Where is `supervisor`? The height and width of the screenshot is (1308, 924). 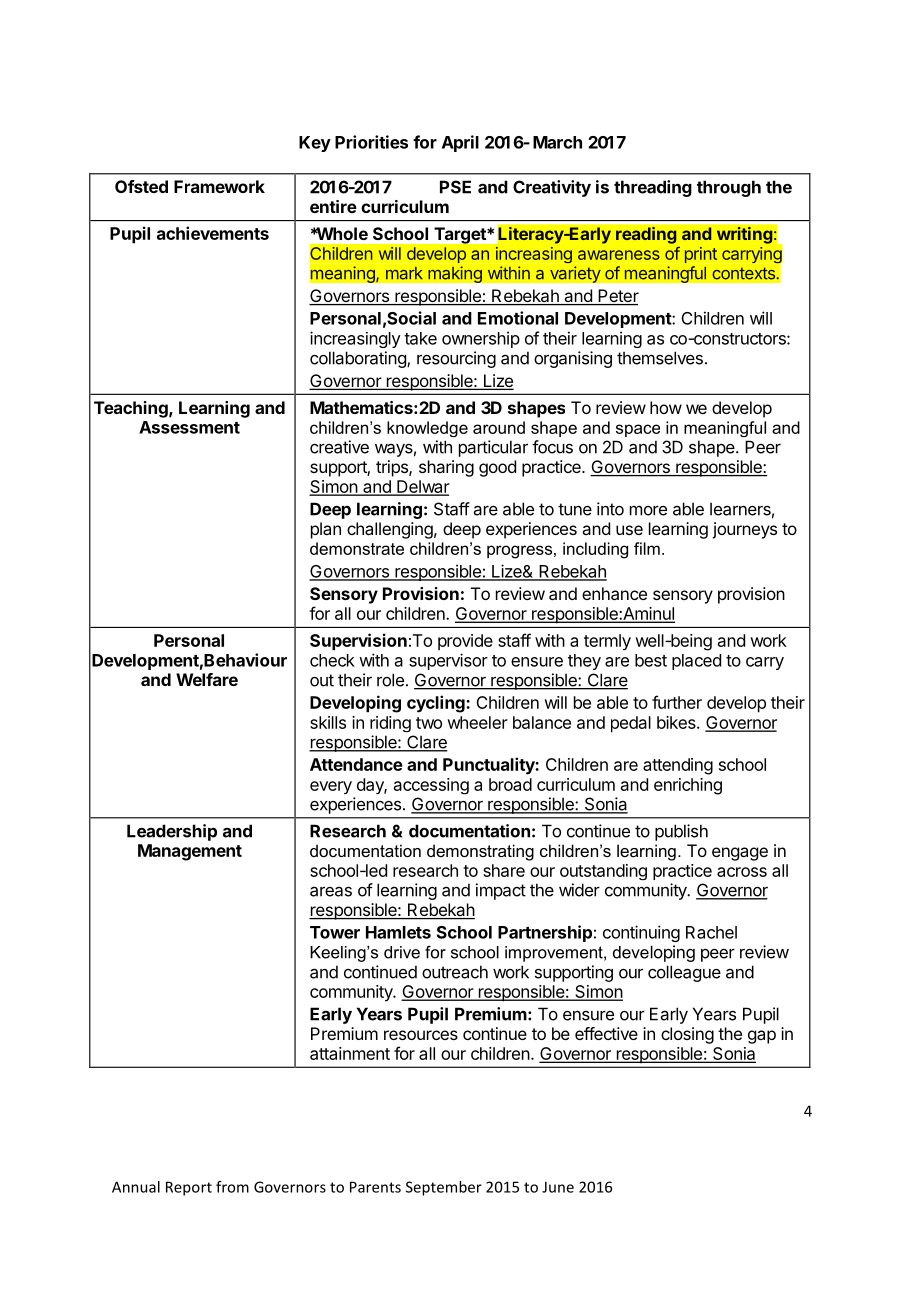
supervisor is located at coordinates (448, 661).
